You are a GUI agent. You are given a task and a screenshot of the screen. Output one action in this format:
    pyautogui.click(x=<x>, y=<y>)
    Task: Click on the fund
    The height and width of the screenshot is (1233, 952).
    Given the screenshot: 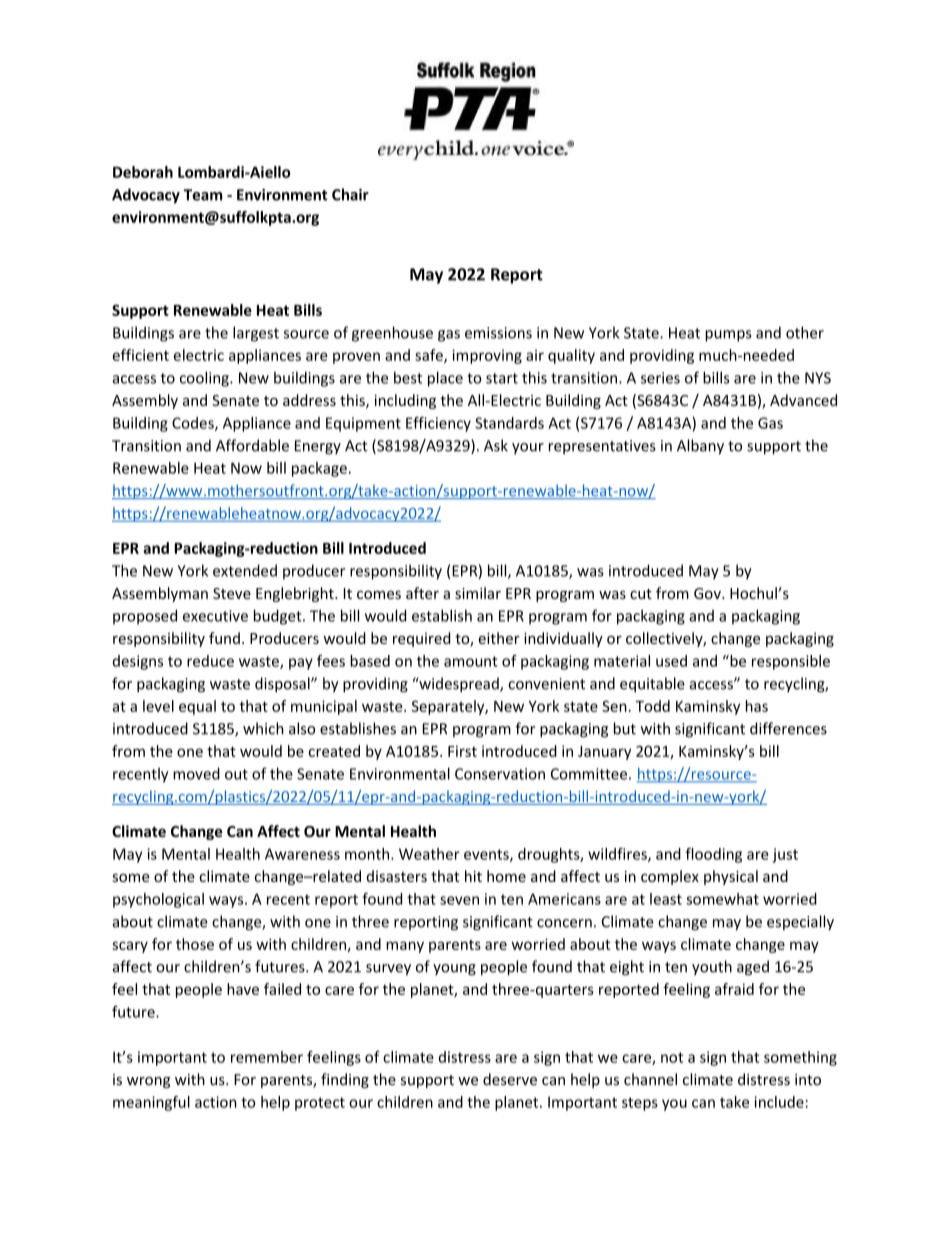 What is the action you would take?
    pyautogui.click(x=224, y=638)
